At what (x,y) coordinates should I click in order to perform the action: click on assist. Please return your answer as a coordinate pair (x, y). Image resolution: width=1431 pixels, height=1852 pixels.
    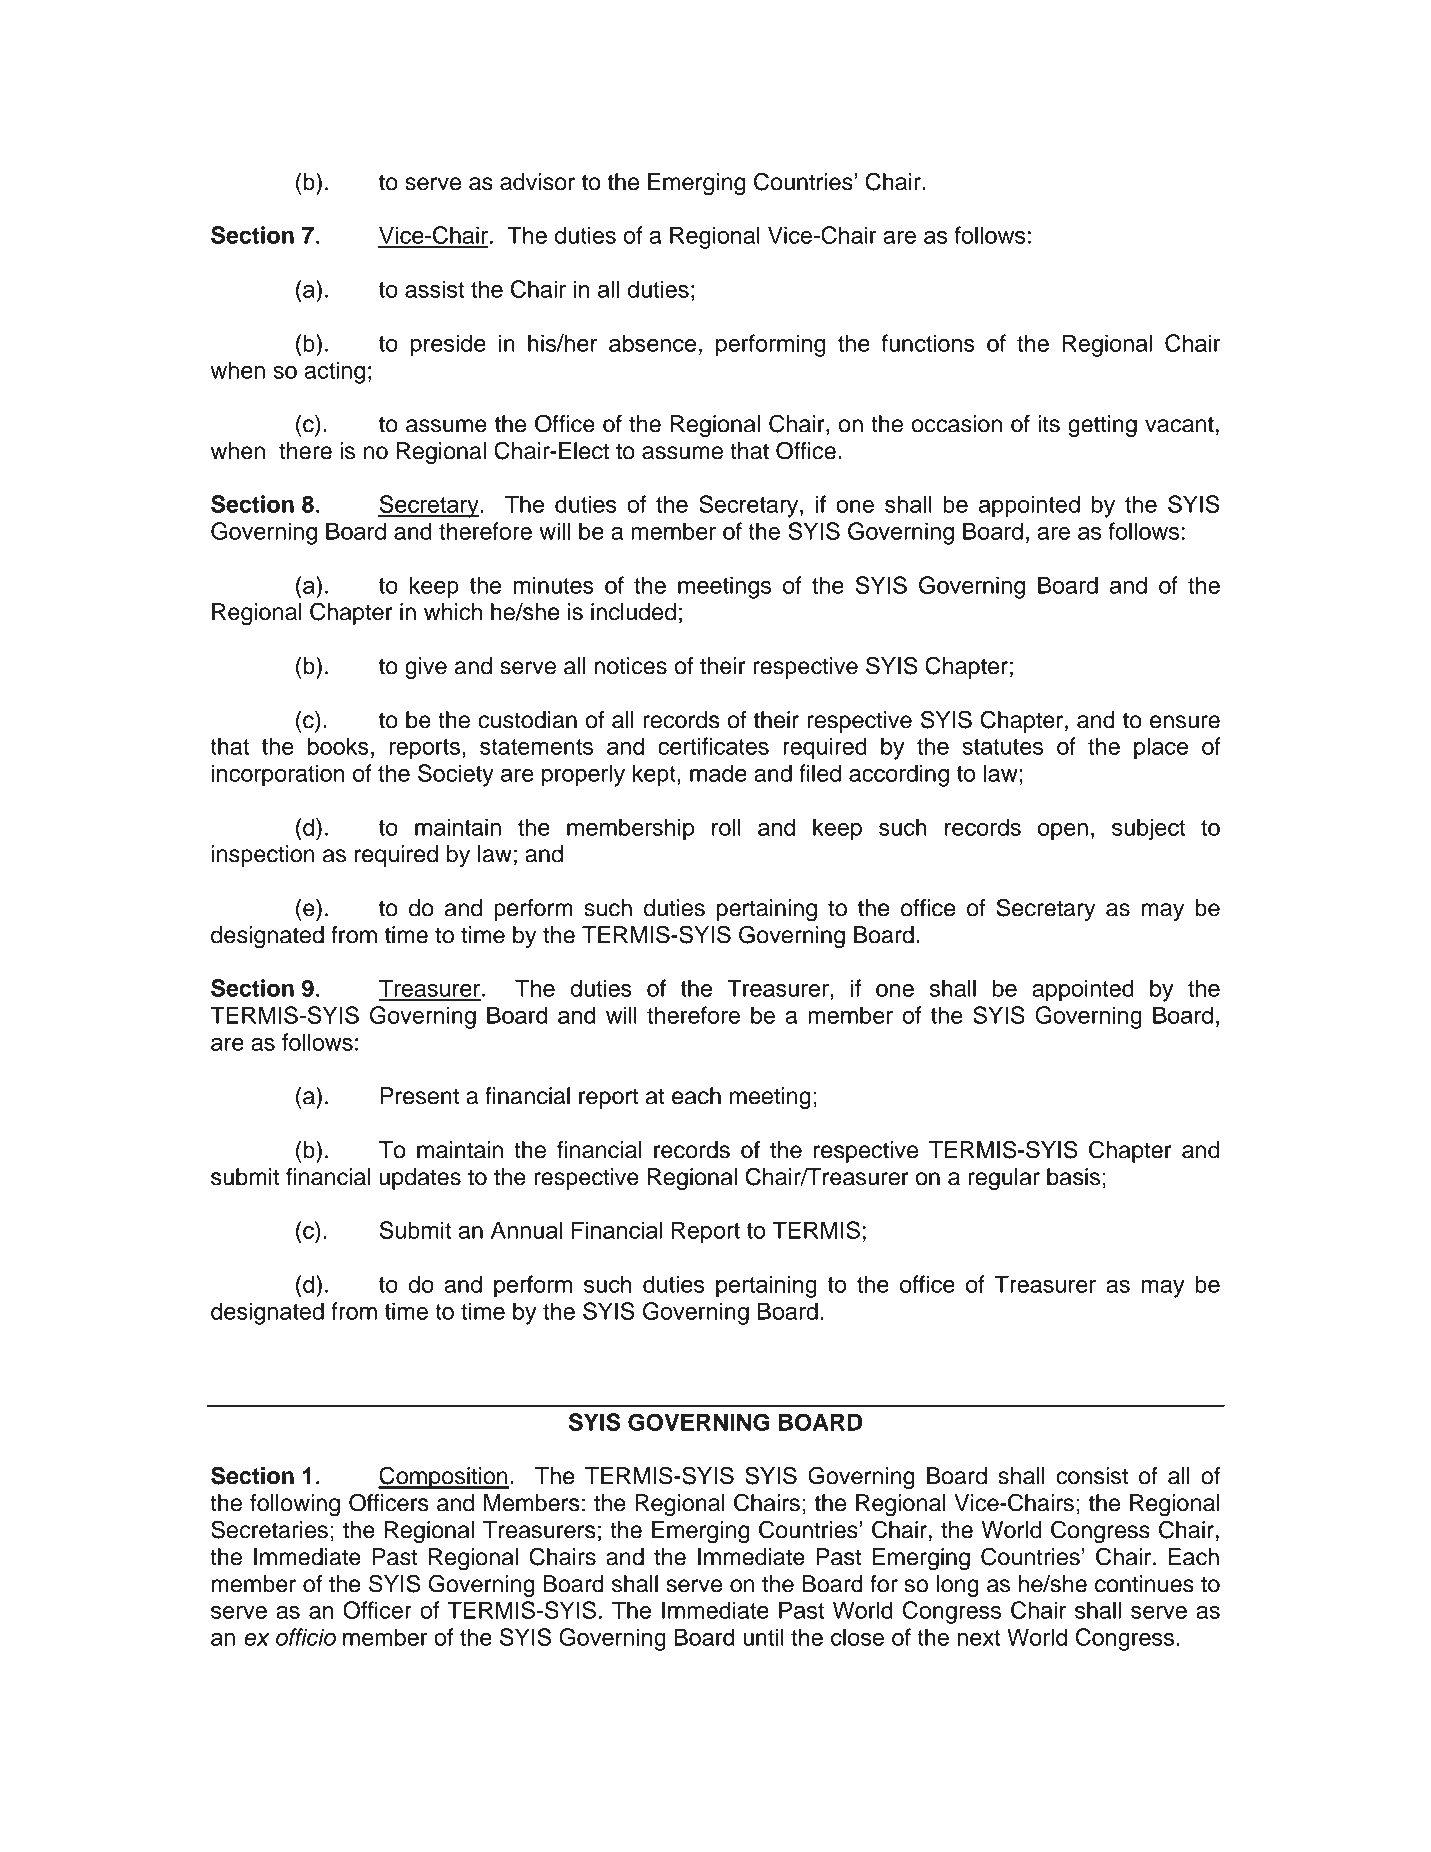
    Looking at the image, I should click on (435, 289).
